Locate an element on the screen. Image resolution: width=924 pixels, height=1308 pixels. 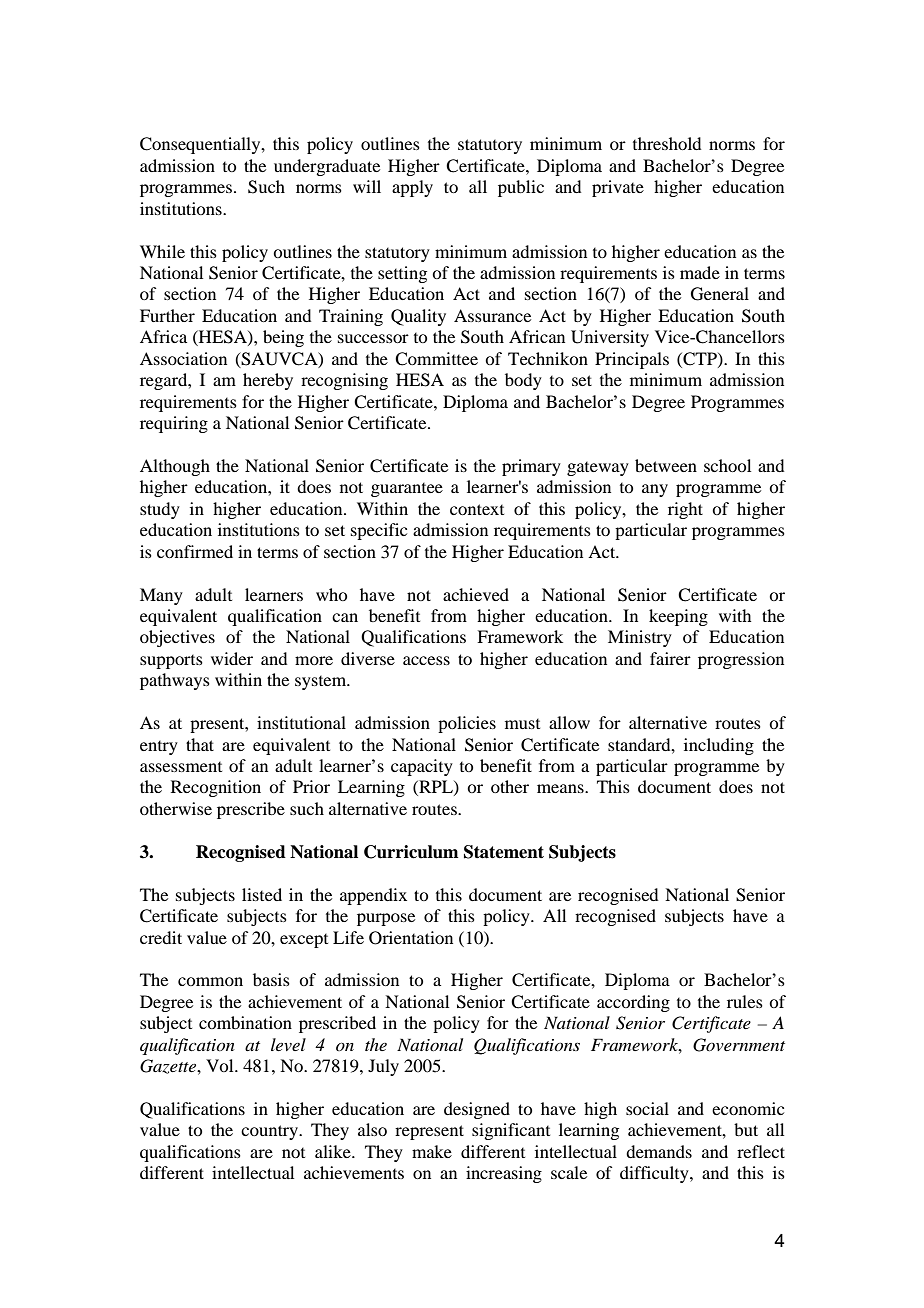
threshold is located at coordinates (667, 143).
